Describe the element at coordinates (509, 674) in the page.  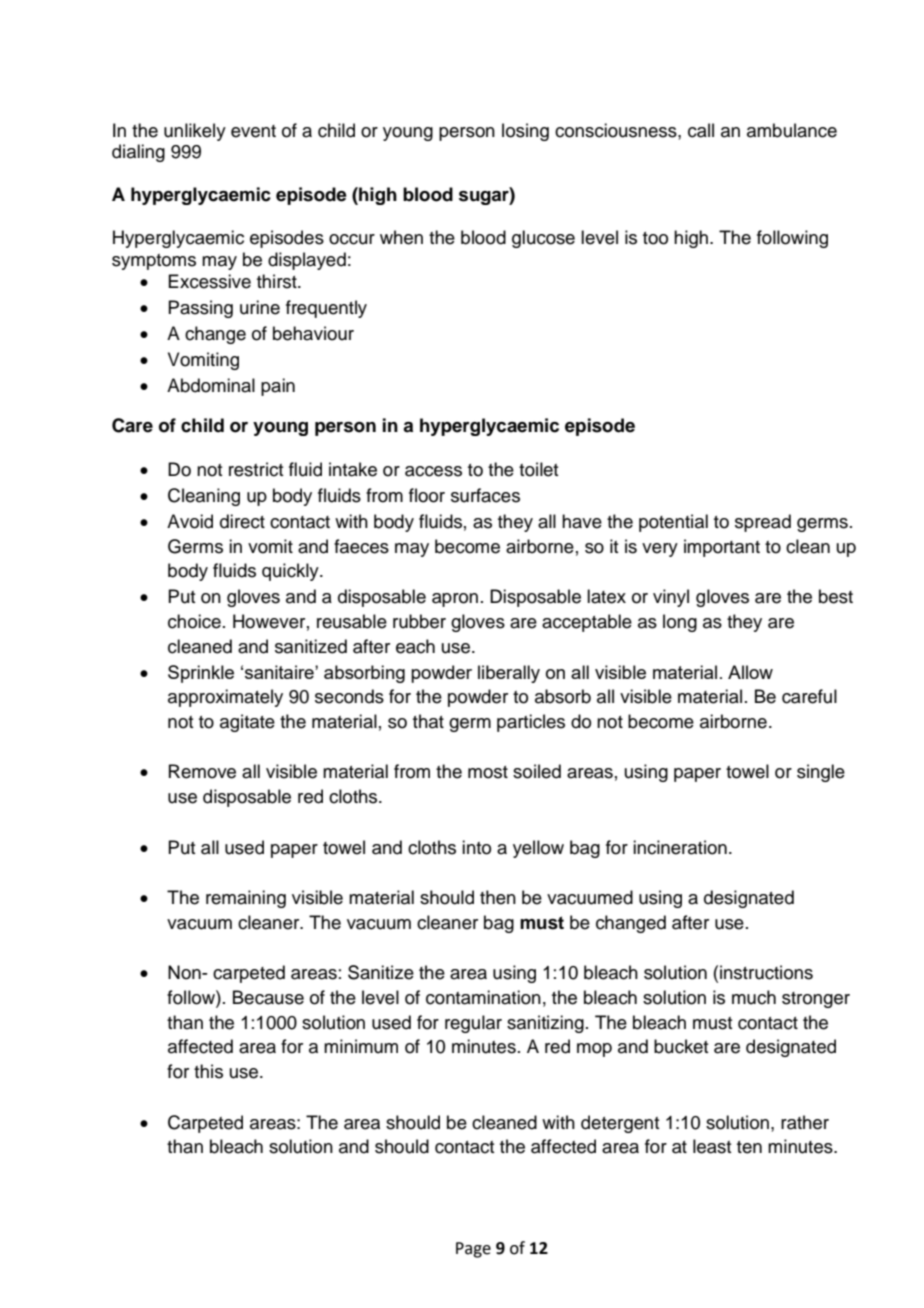
I see `liberally` at that location.
